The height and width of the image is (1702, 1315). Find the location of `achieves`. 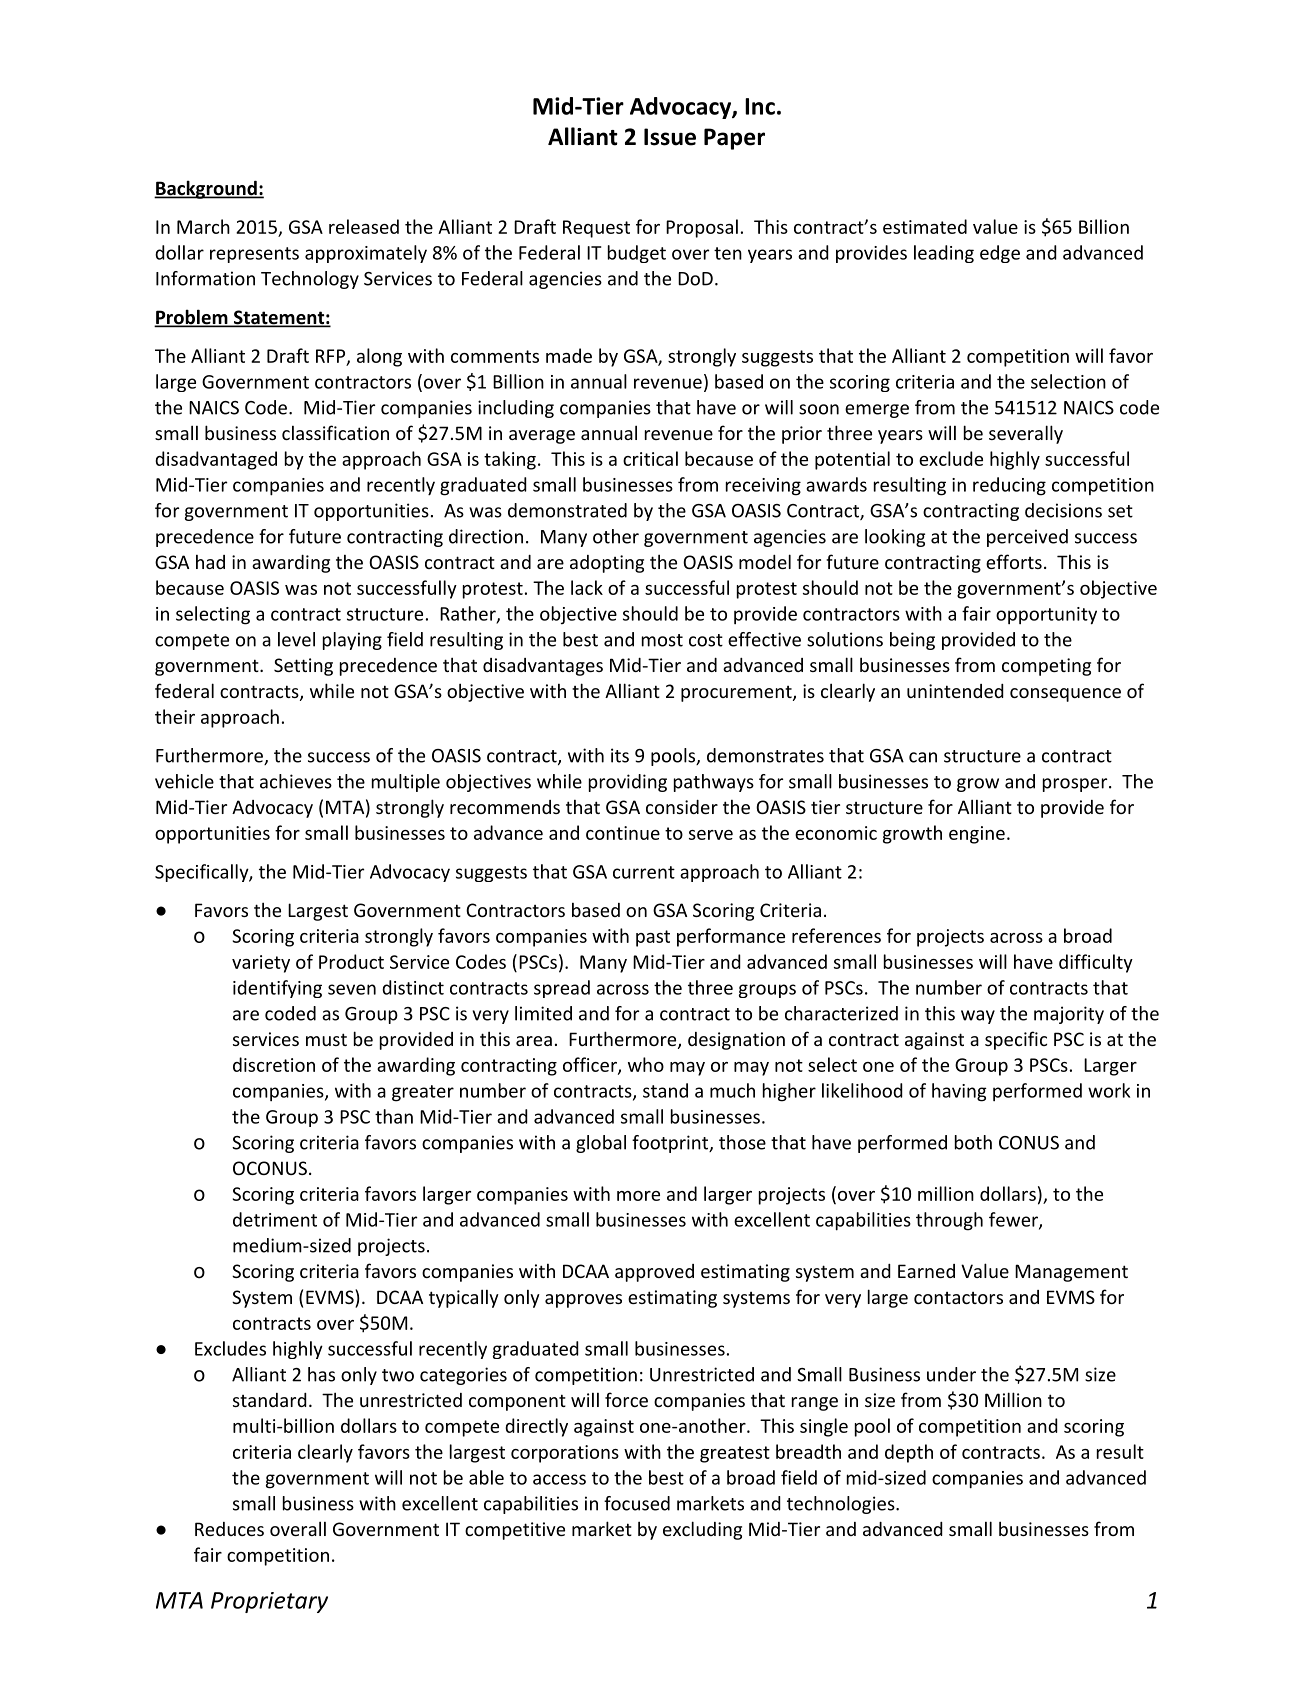

achieves is located at coordinates (296, 781).
